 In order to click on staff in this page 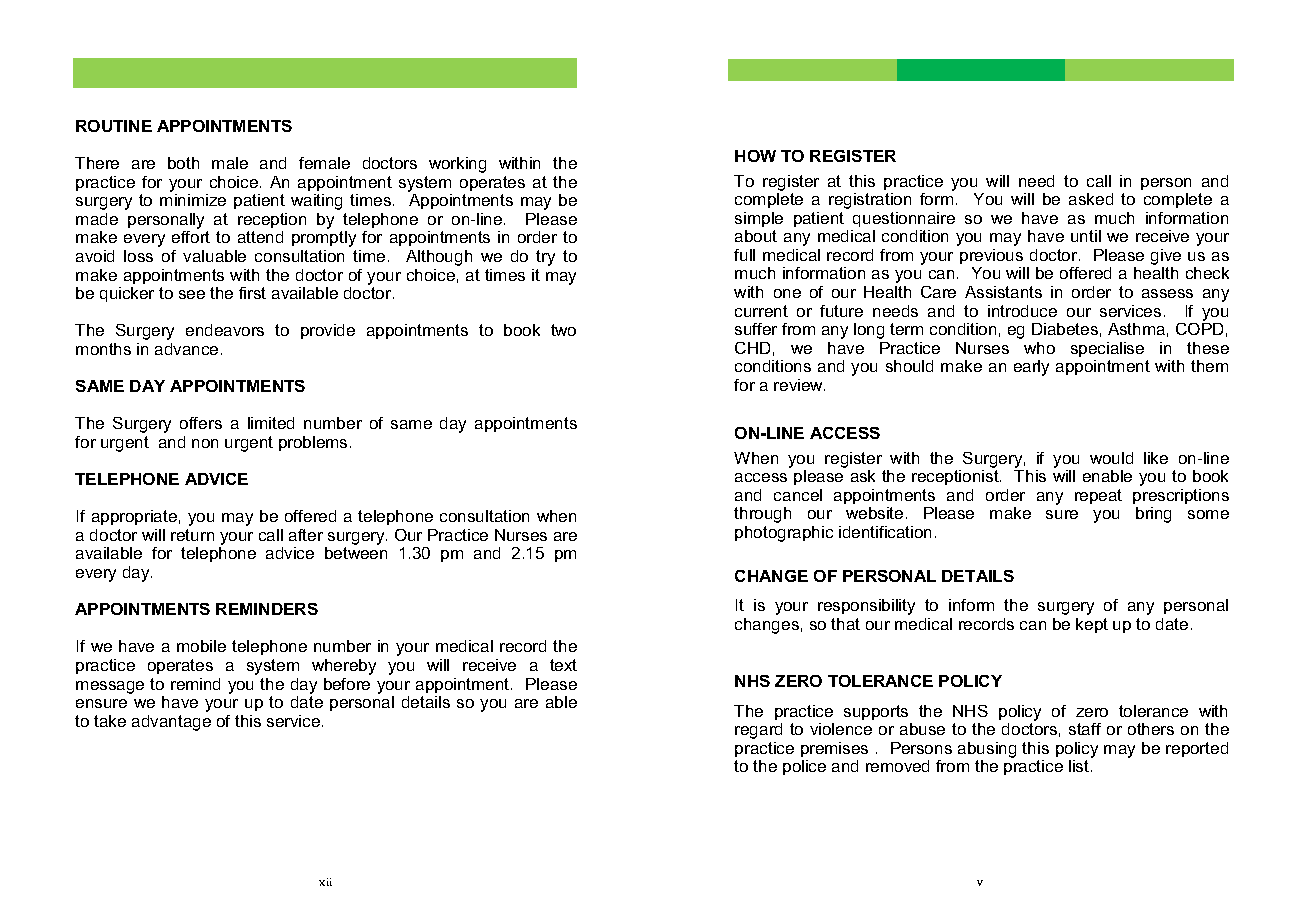, I will do `click(1085, 729)`.
